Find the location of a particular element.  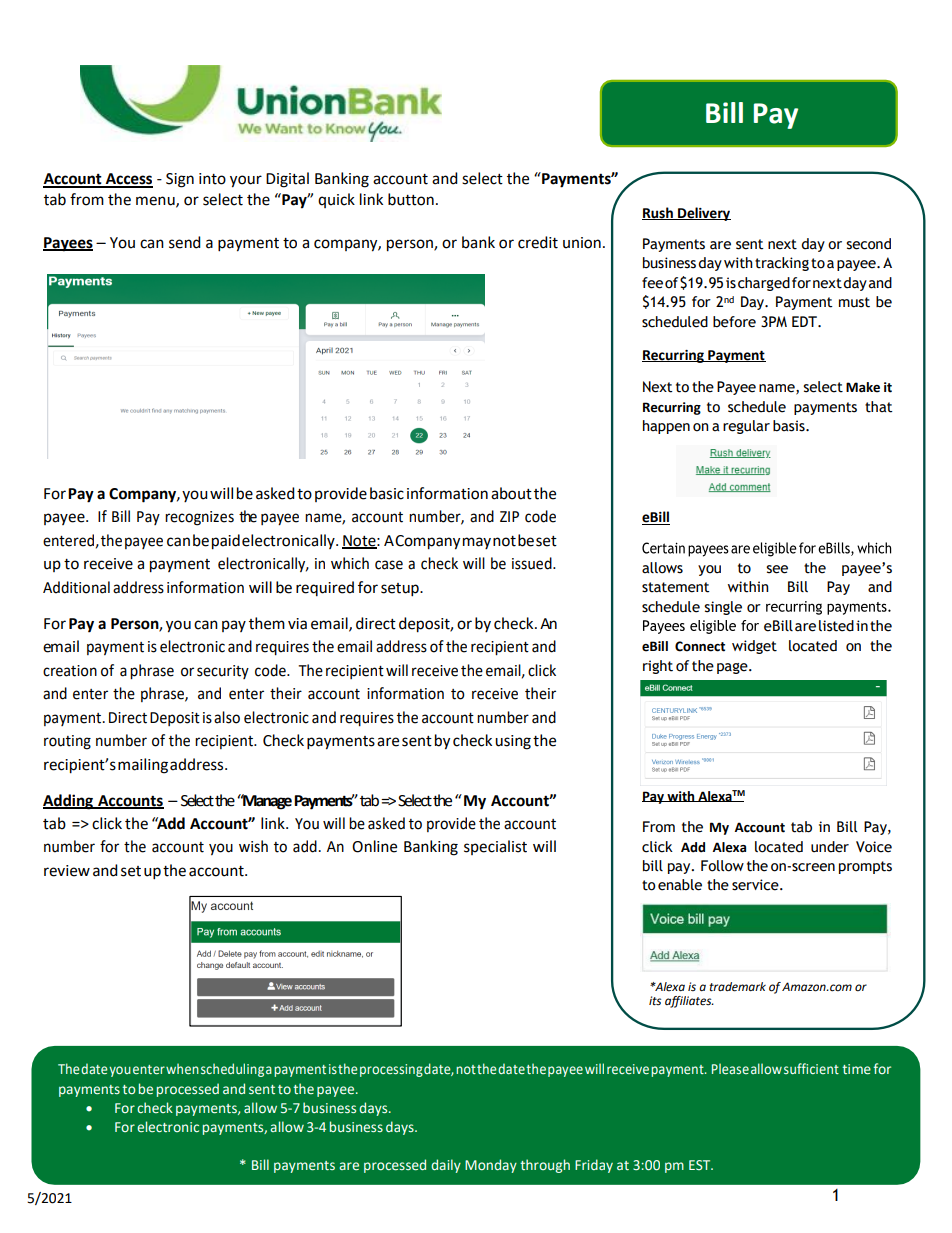

Sign is located at coordinates (180, 180).
